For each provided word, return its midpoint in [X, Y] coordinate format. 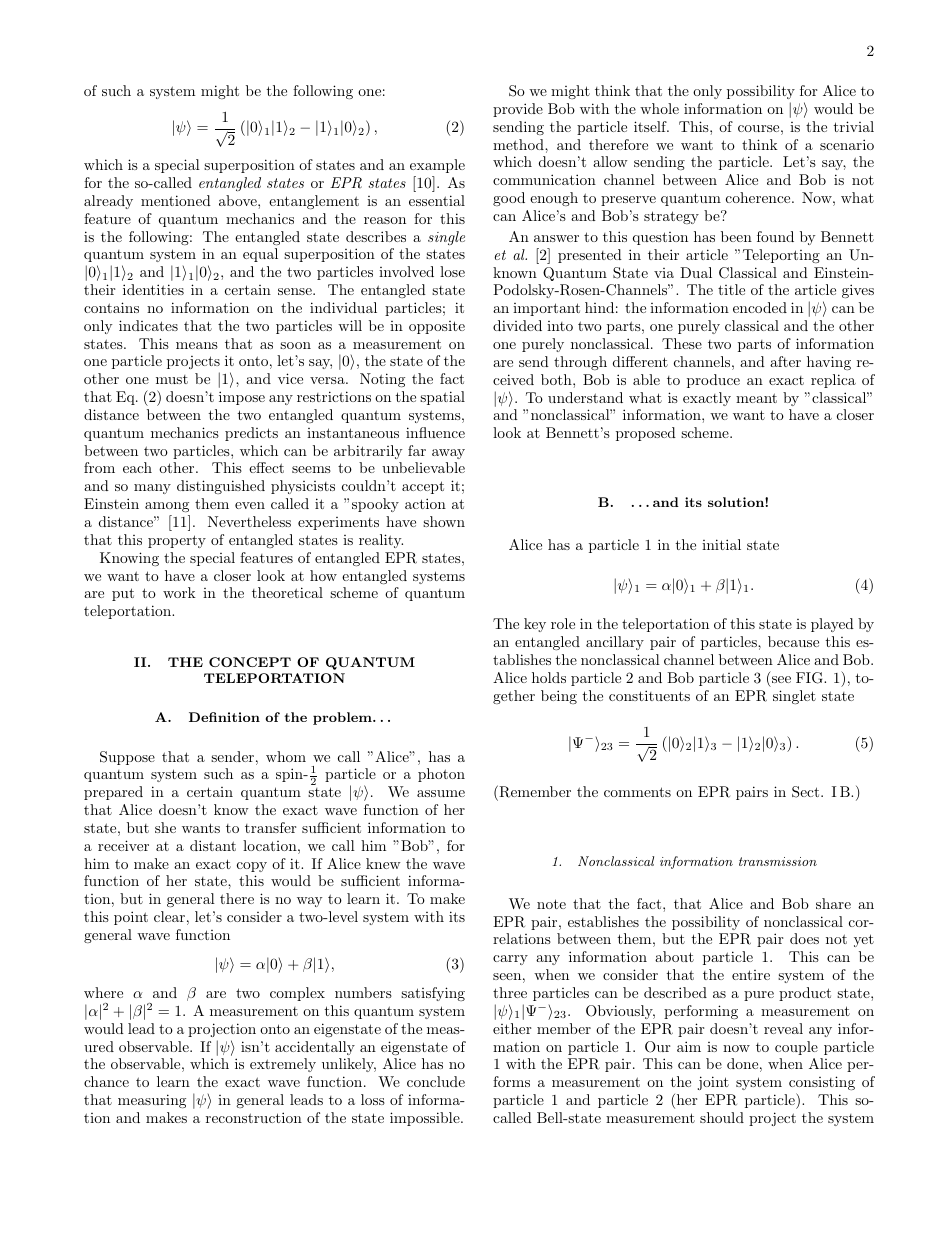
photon [441, 775]
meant [756, 398]
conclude [436, 1081]
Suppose [127, 758]
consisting [822, 1083]
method [519, 144]
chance [106, 1081]
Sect [805, 792]
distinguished [221, 487]
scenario [847, 144]
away [448, 454]
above [239, 200]
